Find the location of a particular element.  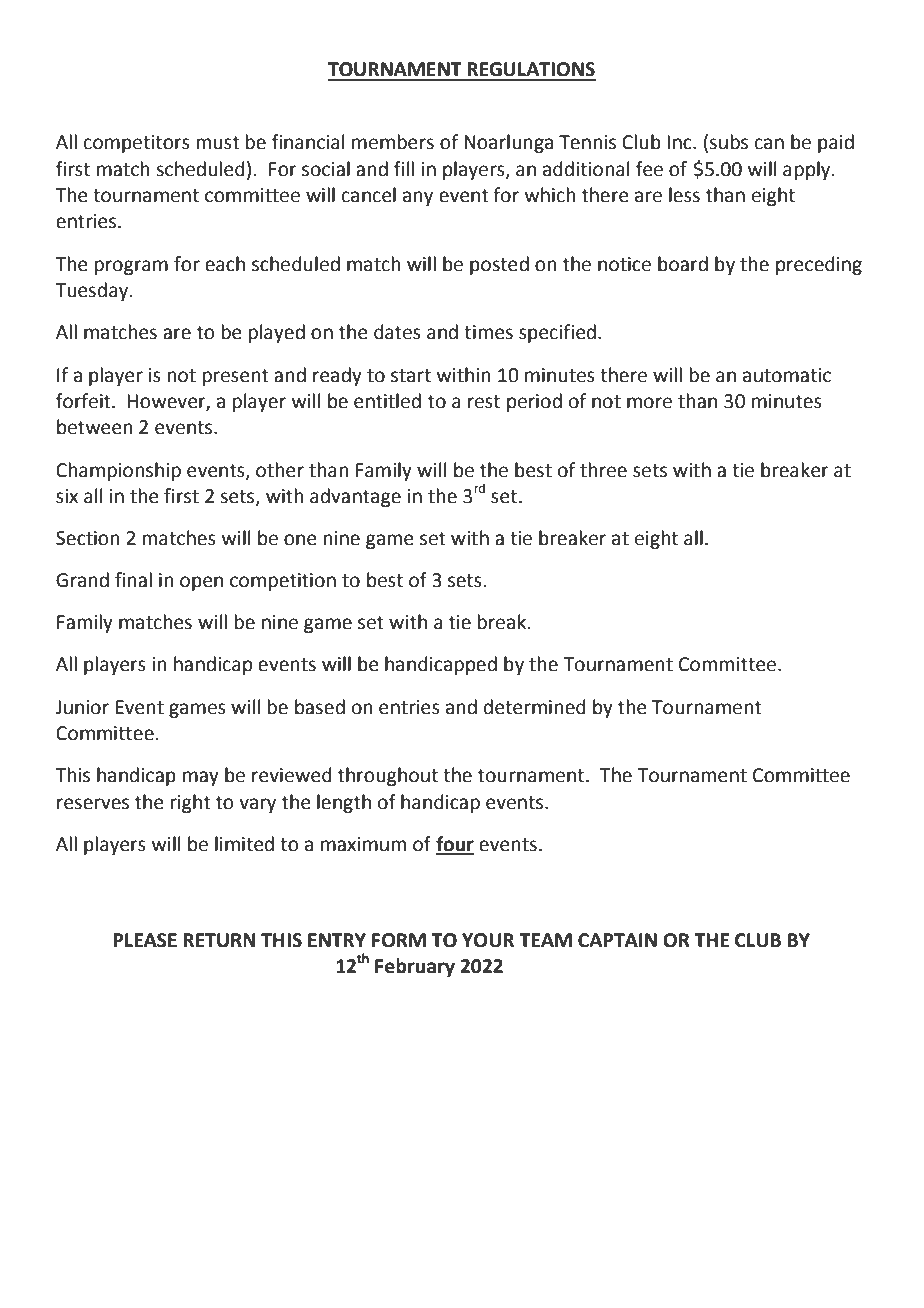

subs is located at coordinates (728, 142).
